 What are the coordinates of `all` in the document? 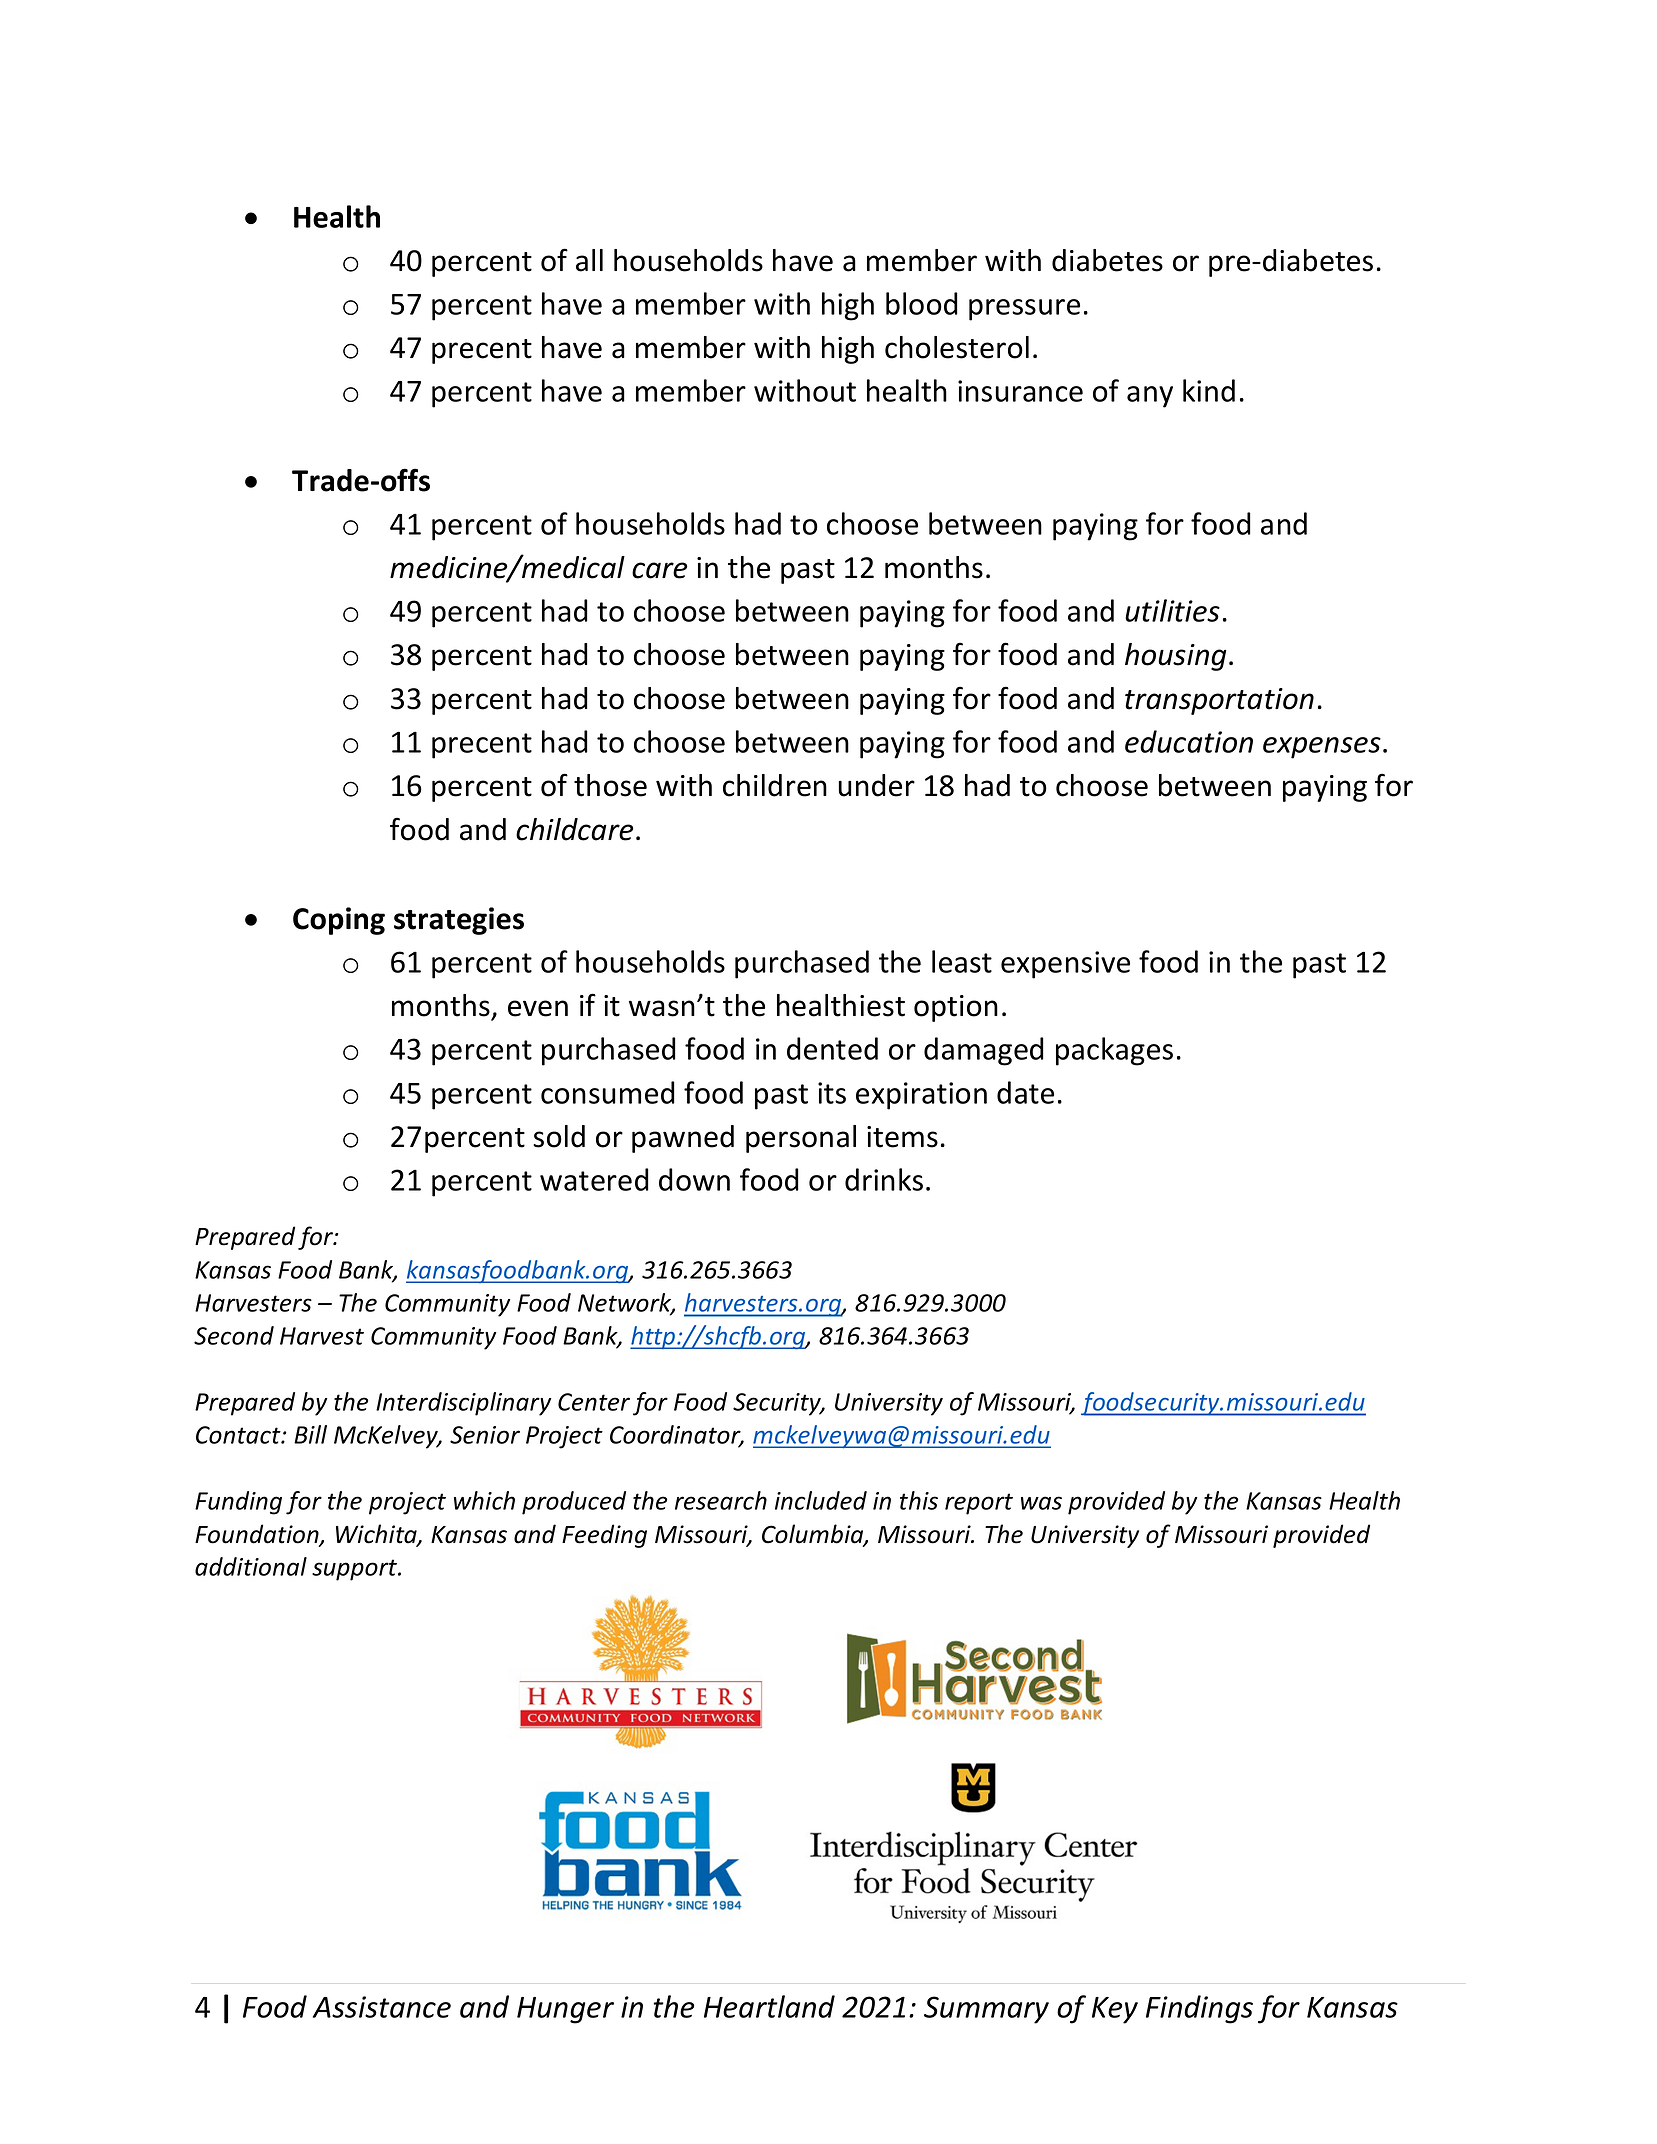 It's located at (589, 260).
